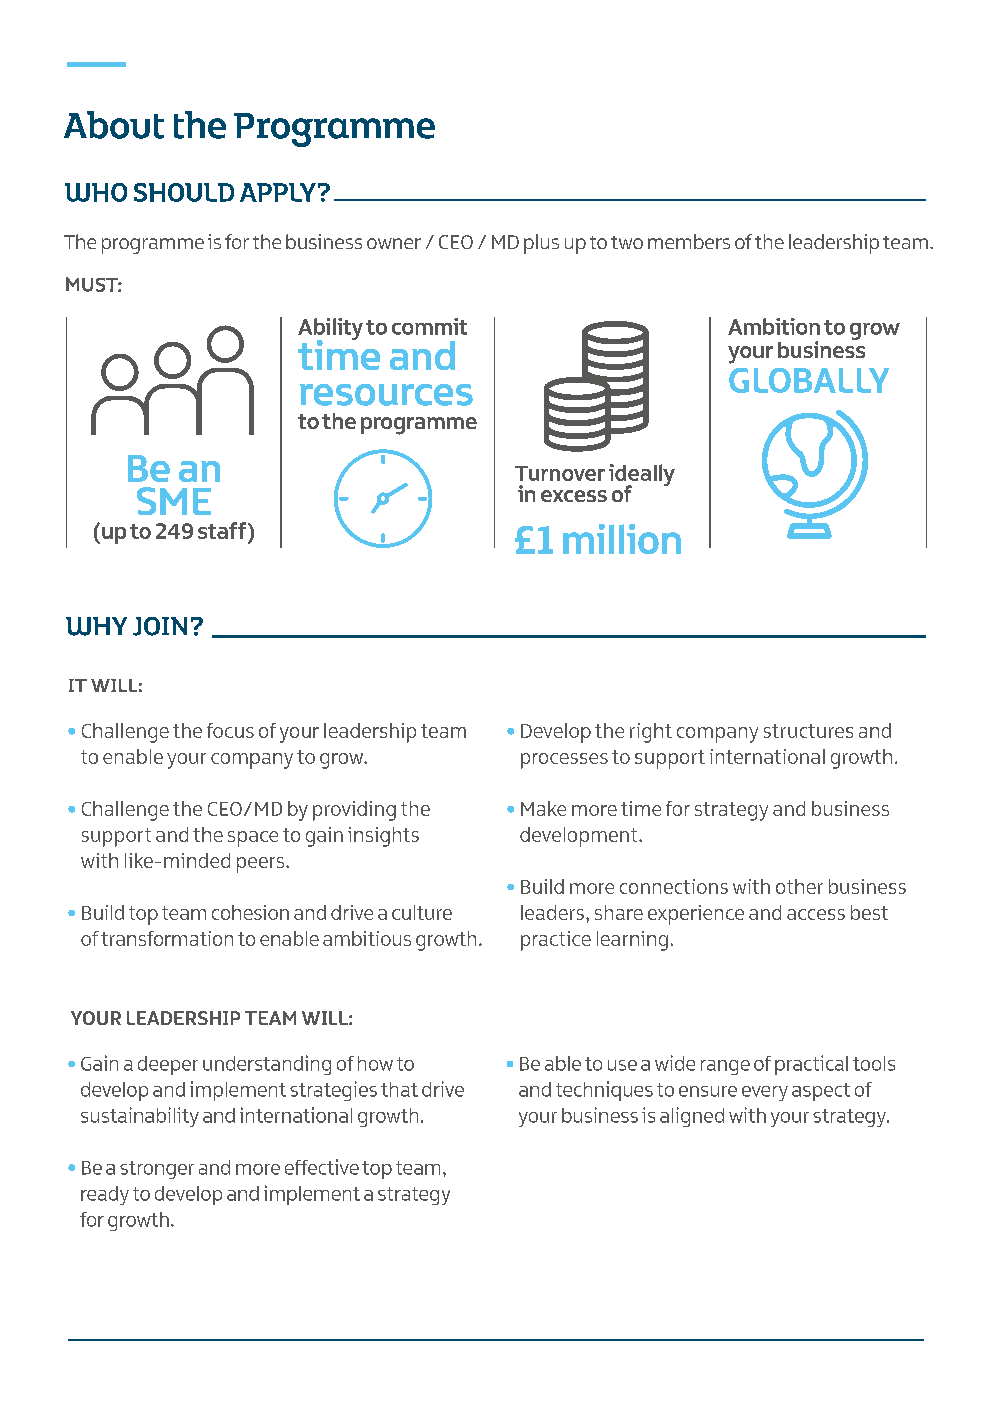 This screenshot has height=1406, width=991. I want to click on processes, so click(564, 761).
